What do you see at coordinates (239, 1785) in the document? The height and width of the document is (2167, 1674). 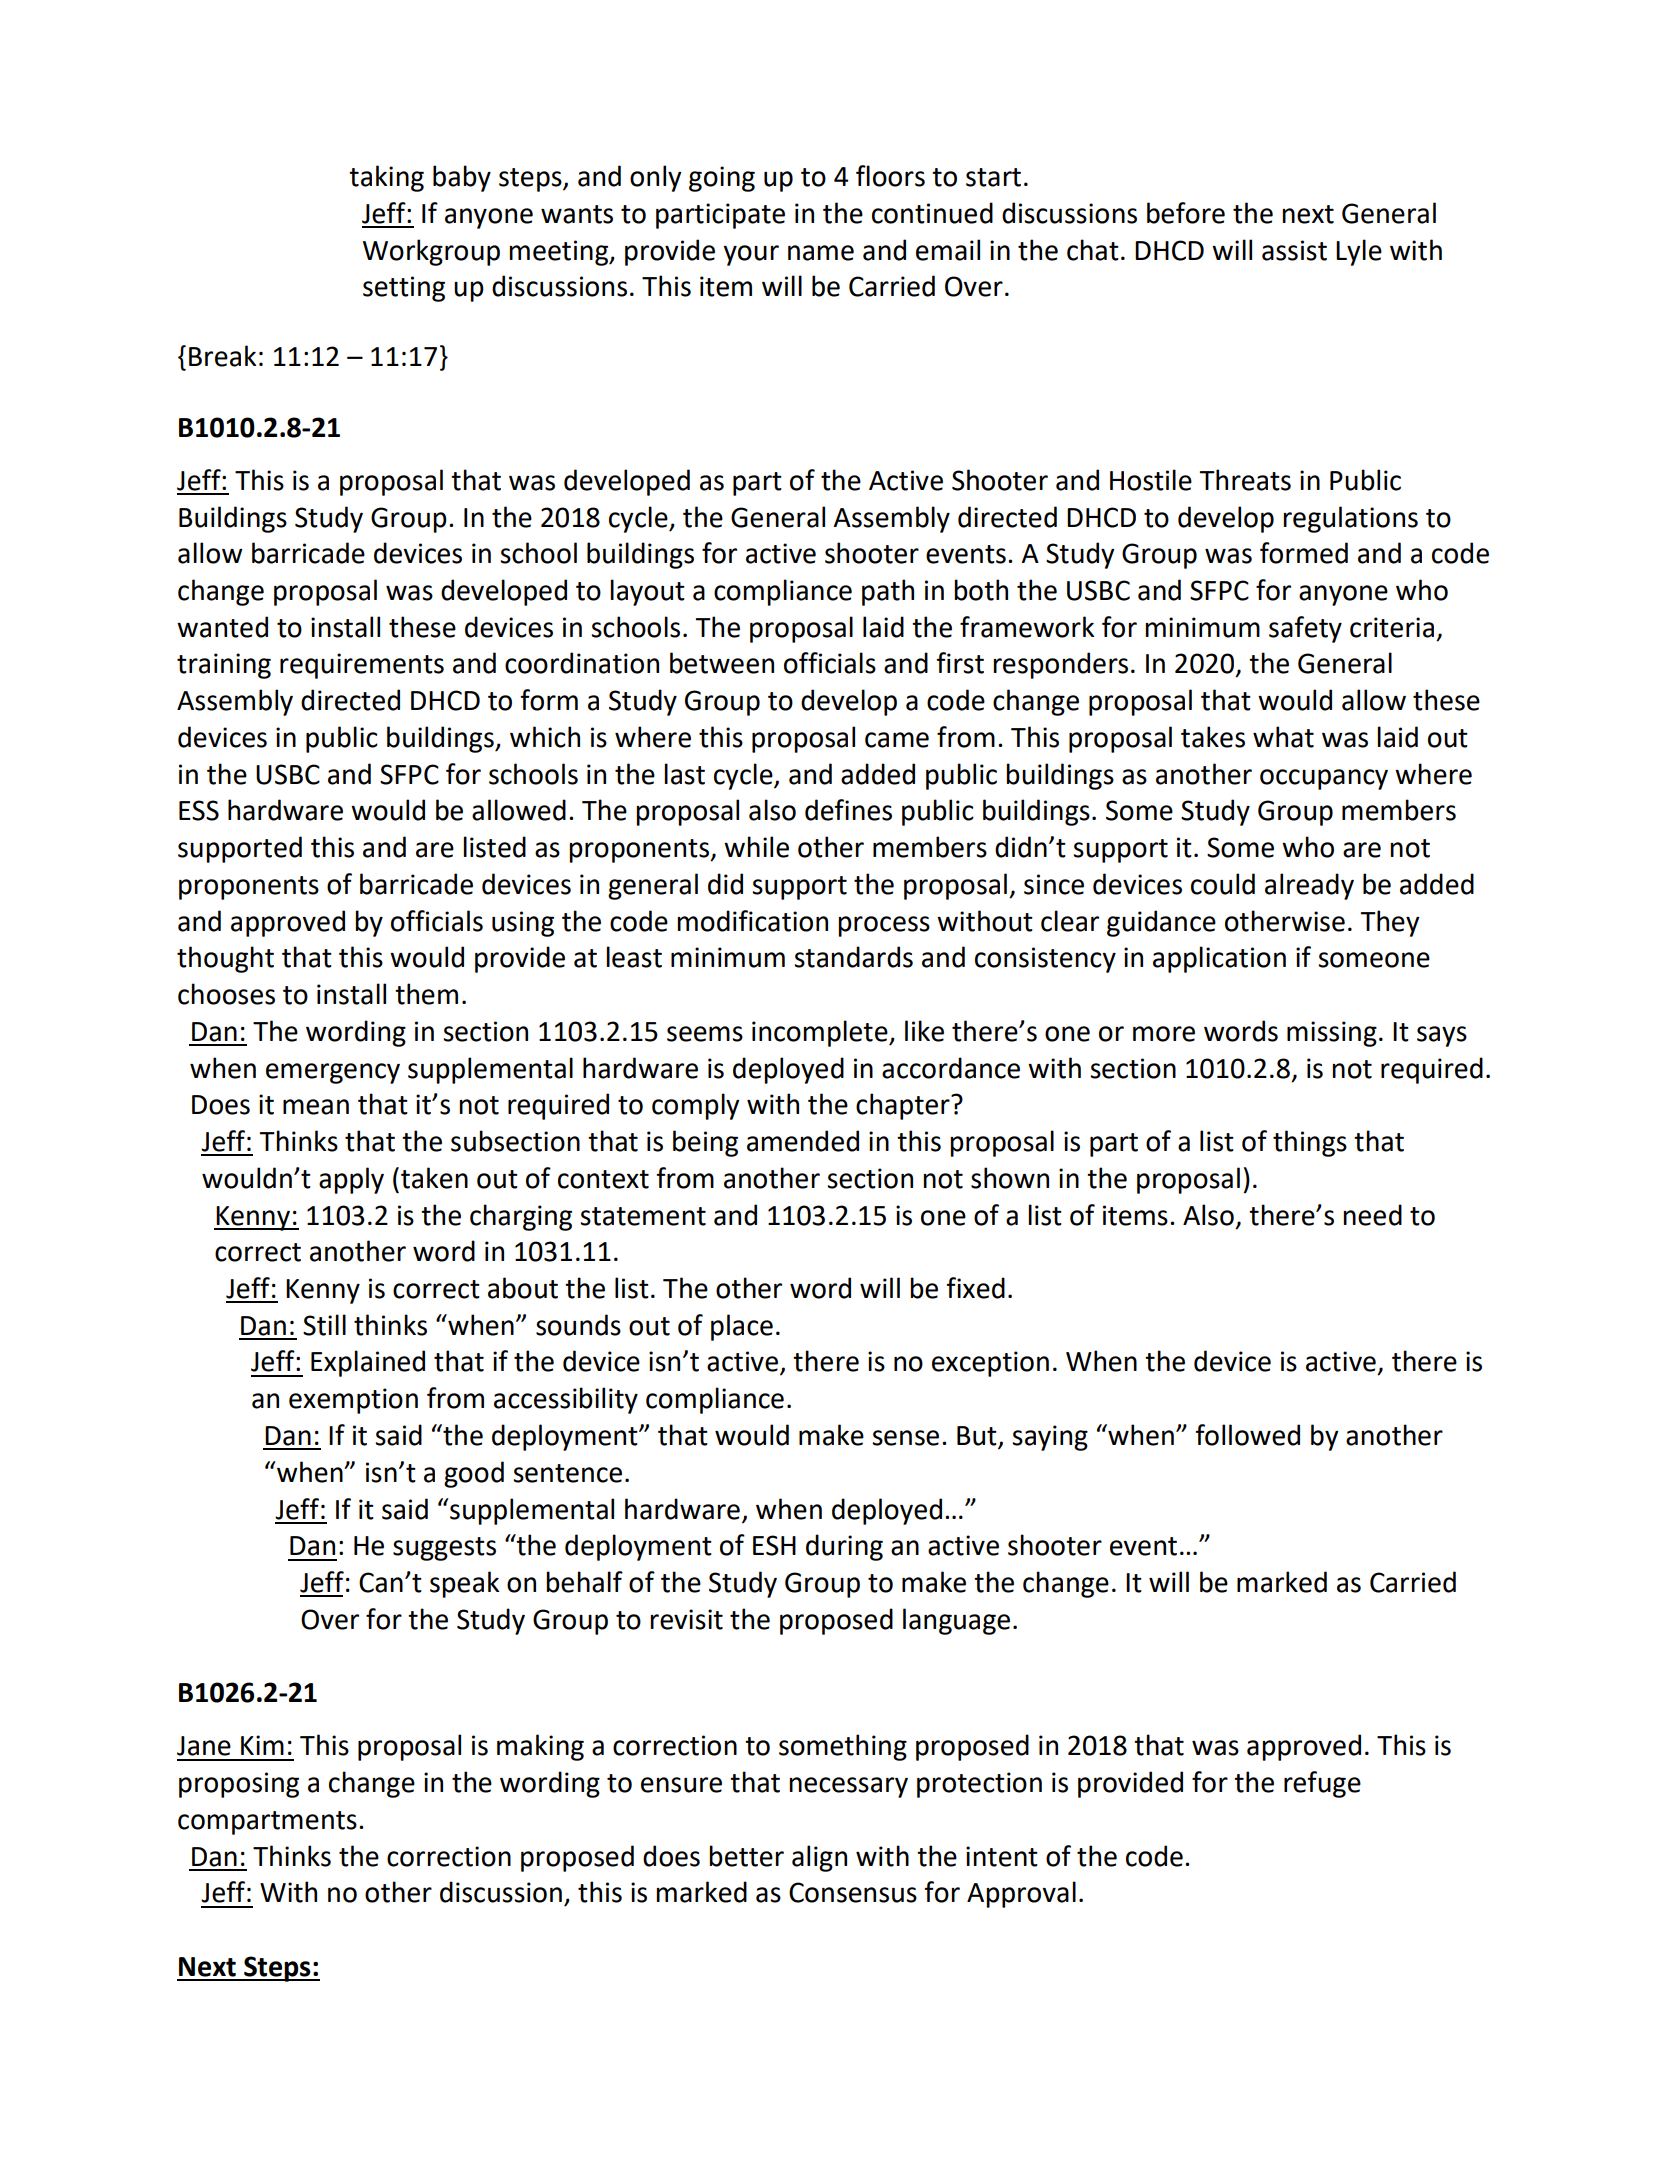 I see `proposing` at bounding box center [239, 1785].
